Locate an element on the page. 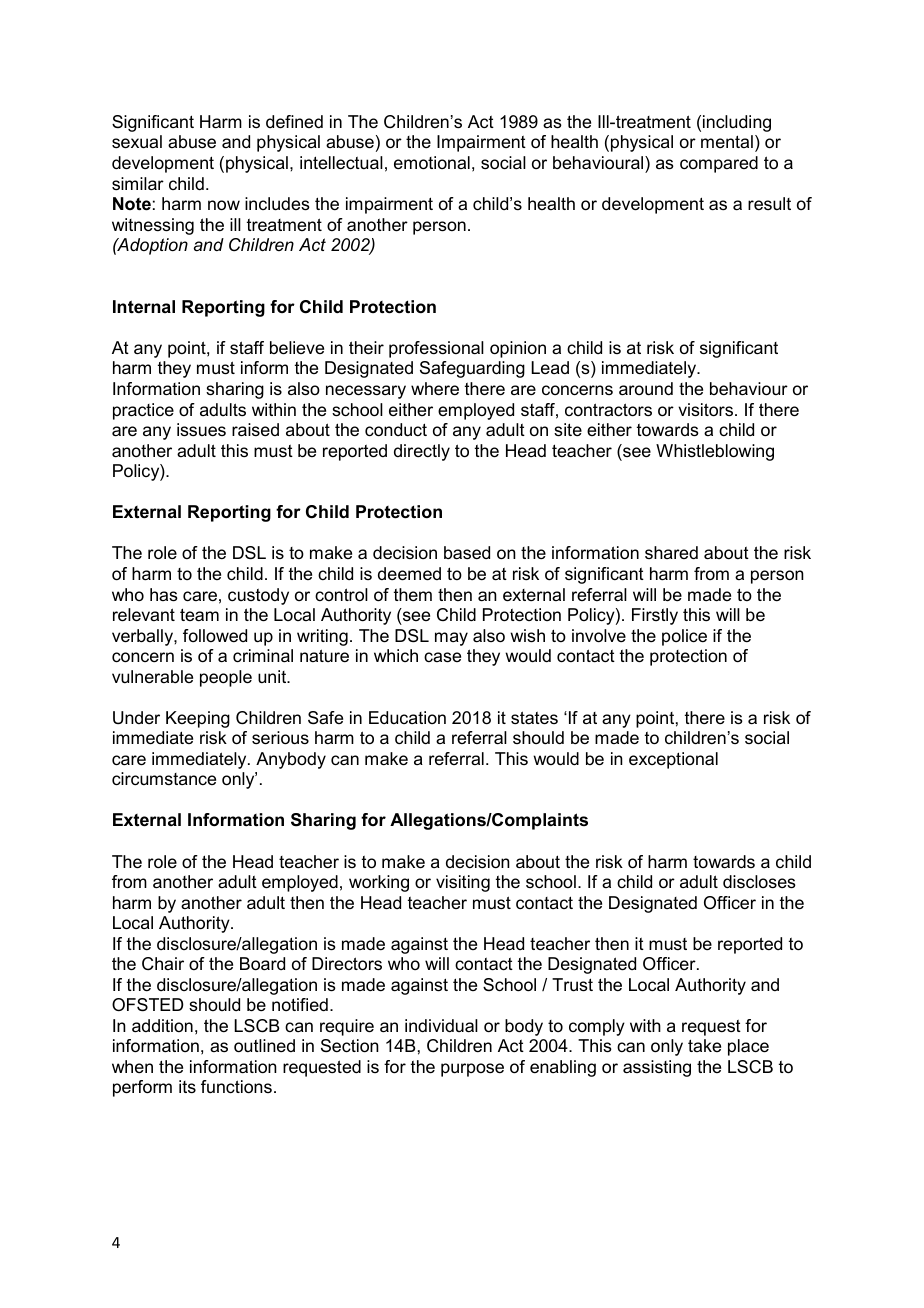 The image size is (924, 1308). purpose is located at coordinates (472, 1070).
